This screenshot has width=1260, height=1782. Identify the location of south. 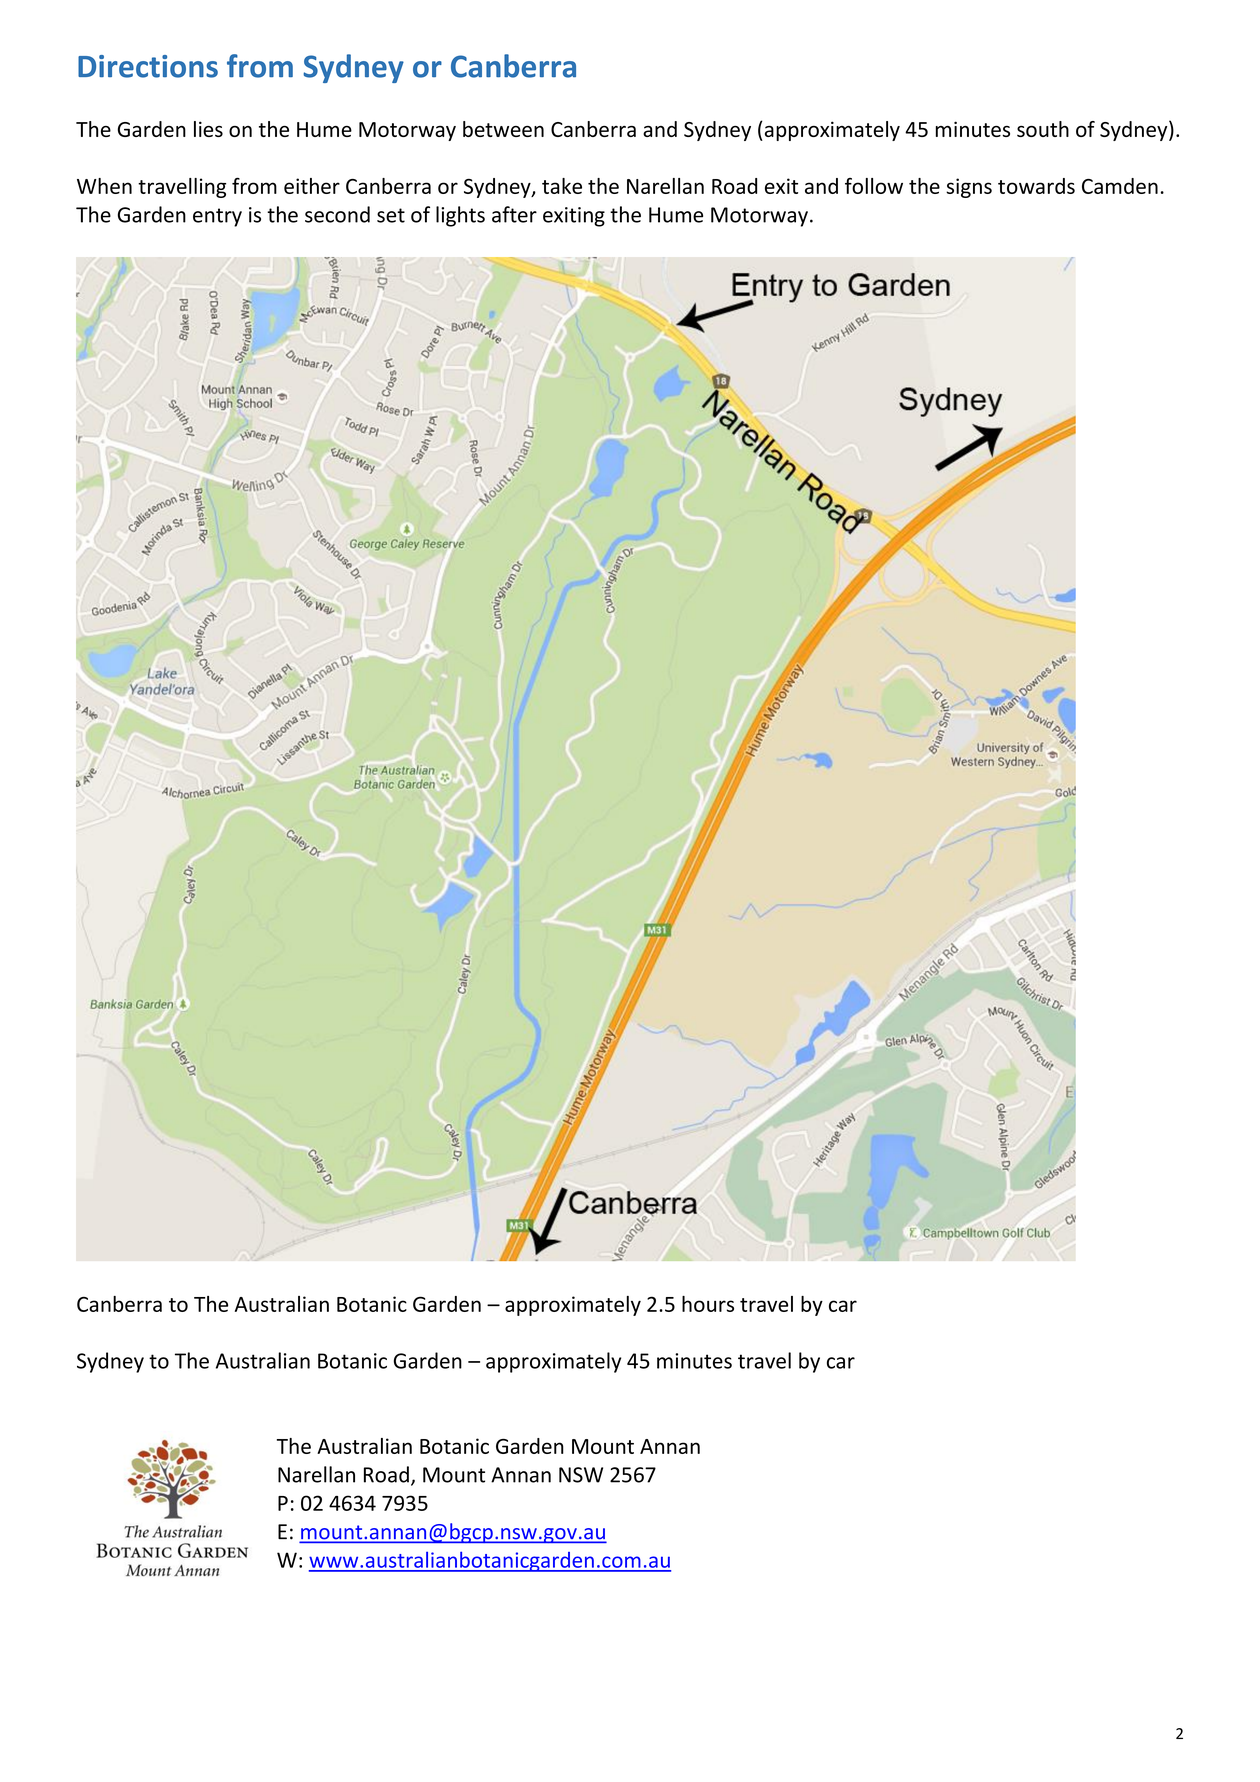
(1043, 129).
